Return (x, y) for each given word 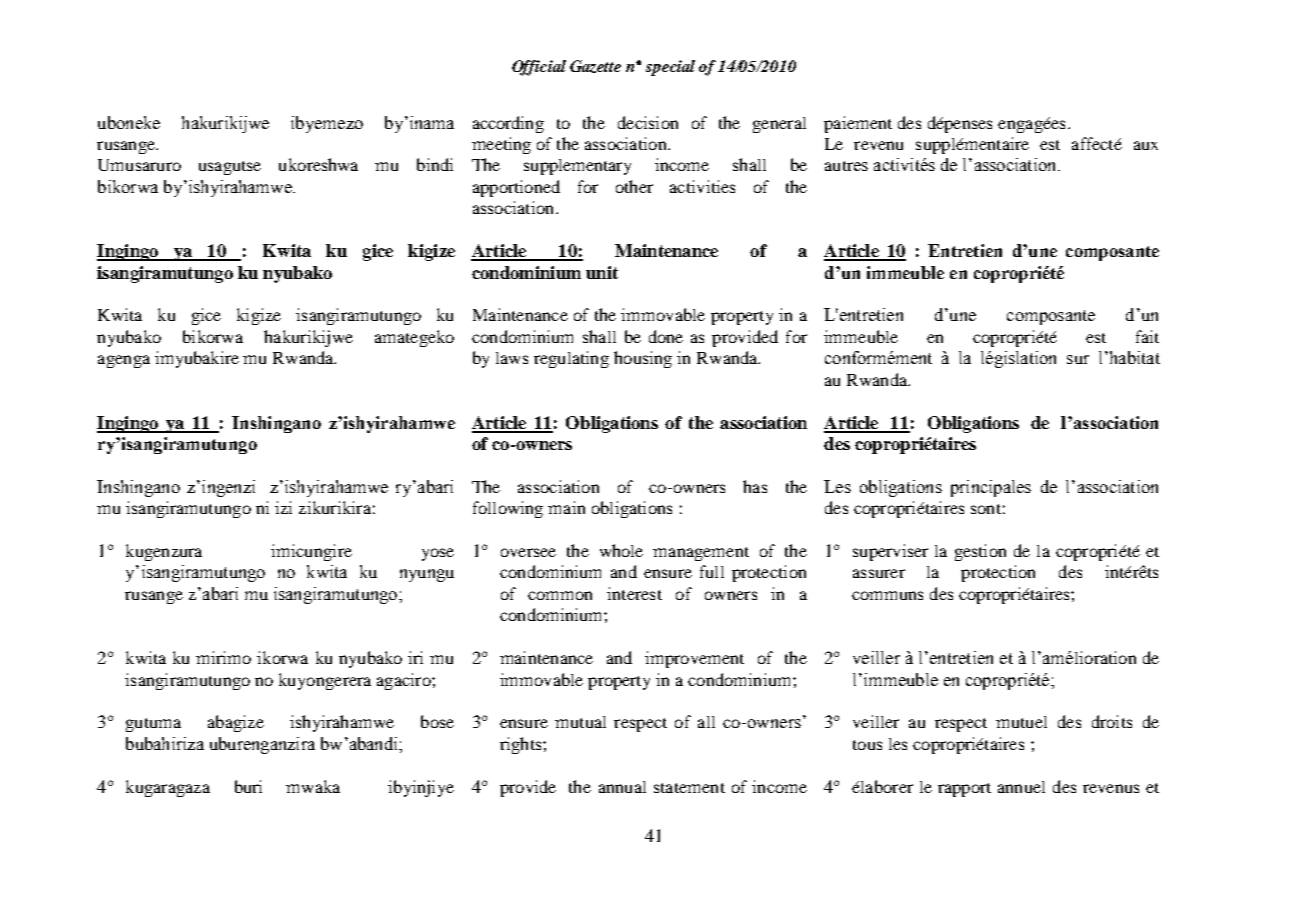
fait (1147, 336)
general (779, 125)
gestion (980, 552)
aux (1146, 145)
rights (522, 745)
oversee (528, 552)
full (712, 571)
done (666, 336)
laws (512, 358)
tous (867, 745)
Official (539, 68)
